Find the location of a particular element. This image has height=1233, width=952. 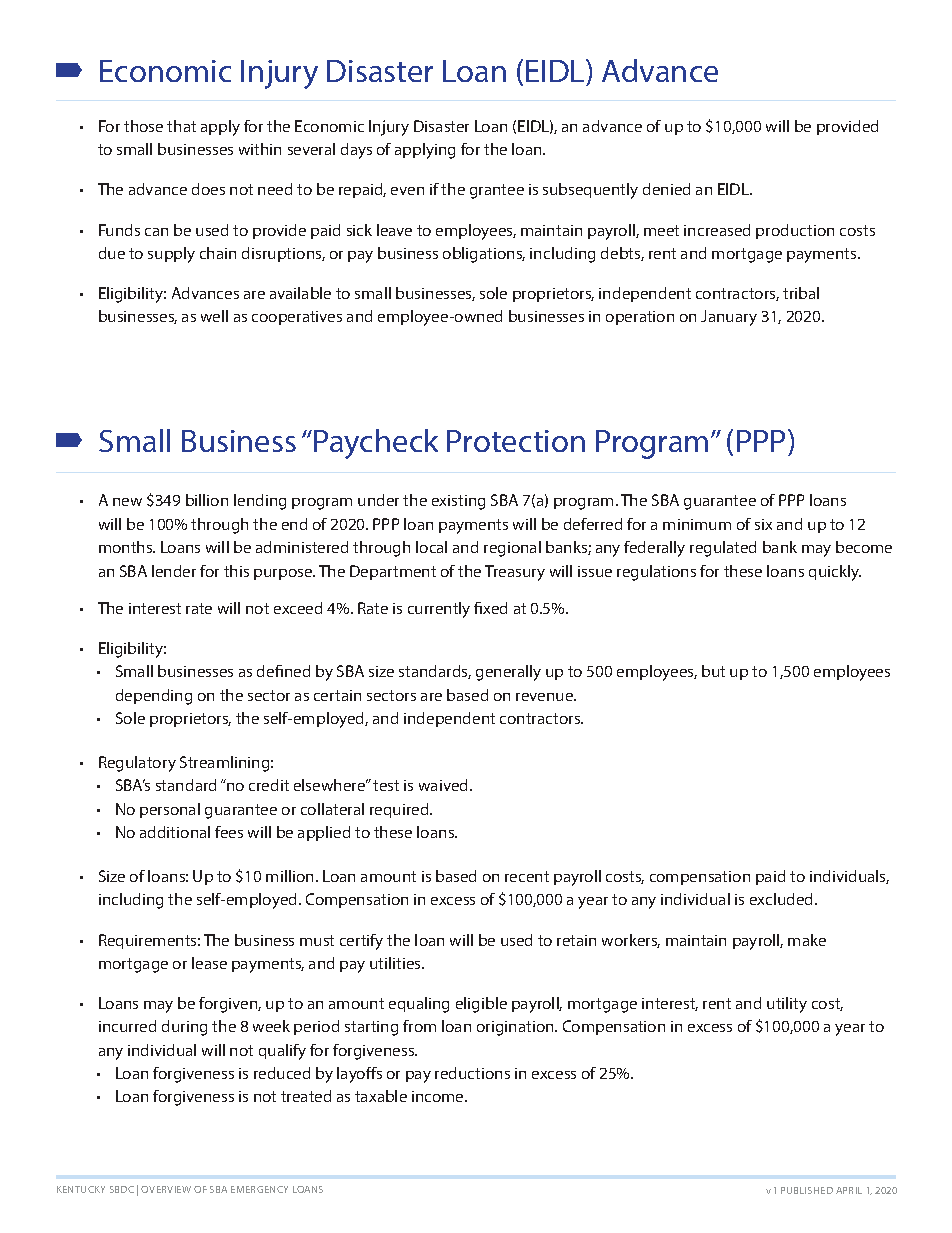

production is located at coordinates (795, 231).
